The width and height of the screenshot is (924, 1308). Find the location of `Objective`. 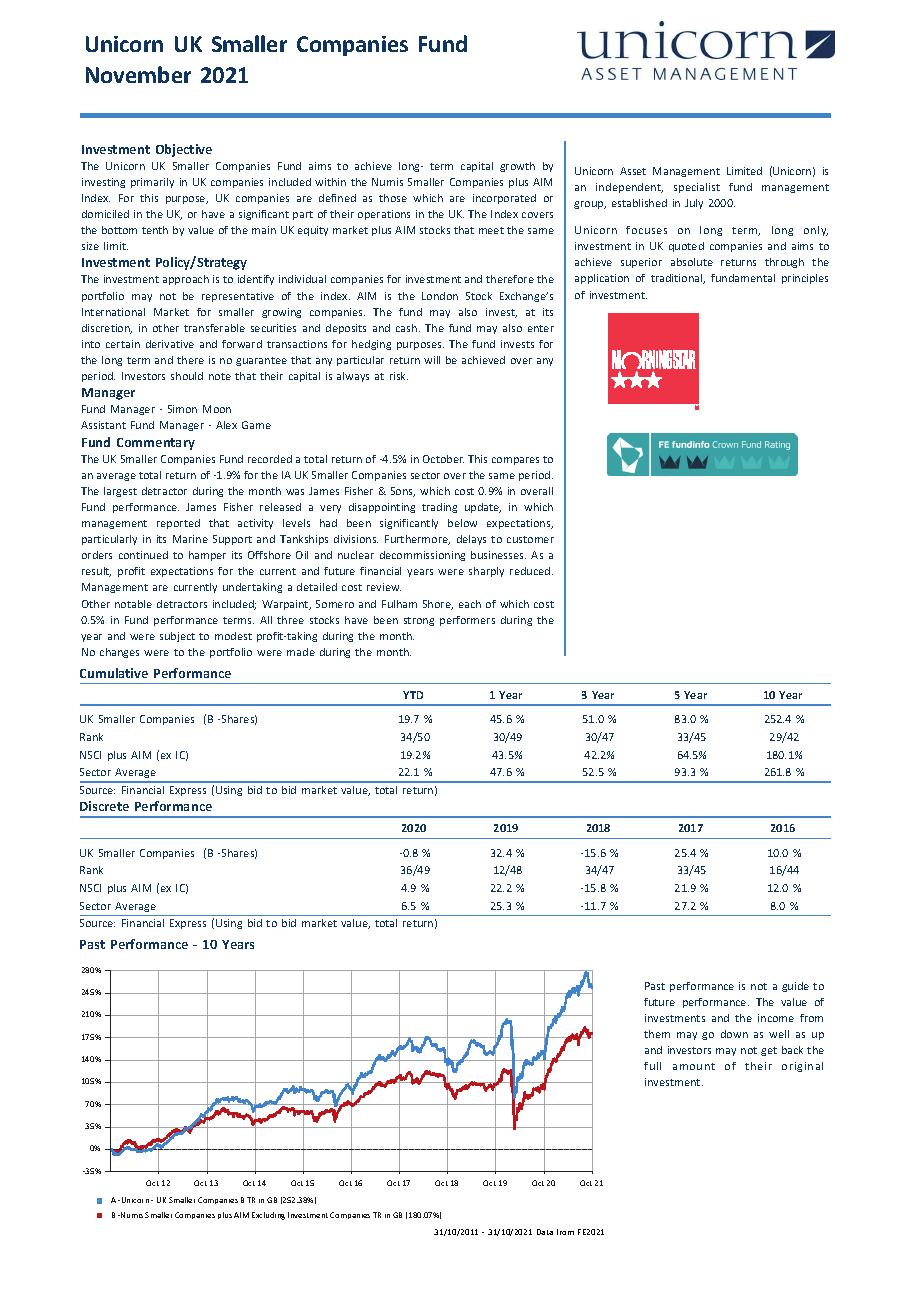

Objective is located at coordinates (184, 150).
